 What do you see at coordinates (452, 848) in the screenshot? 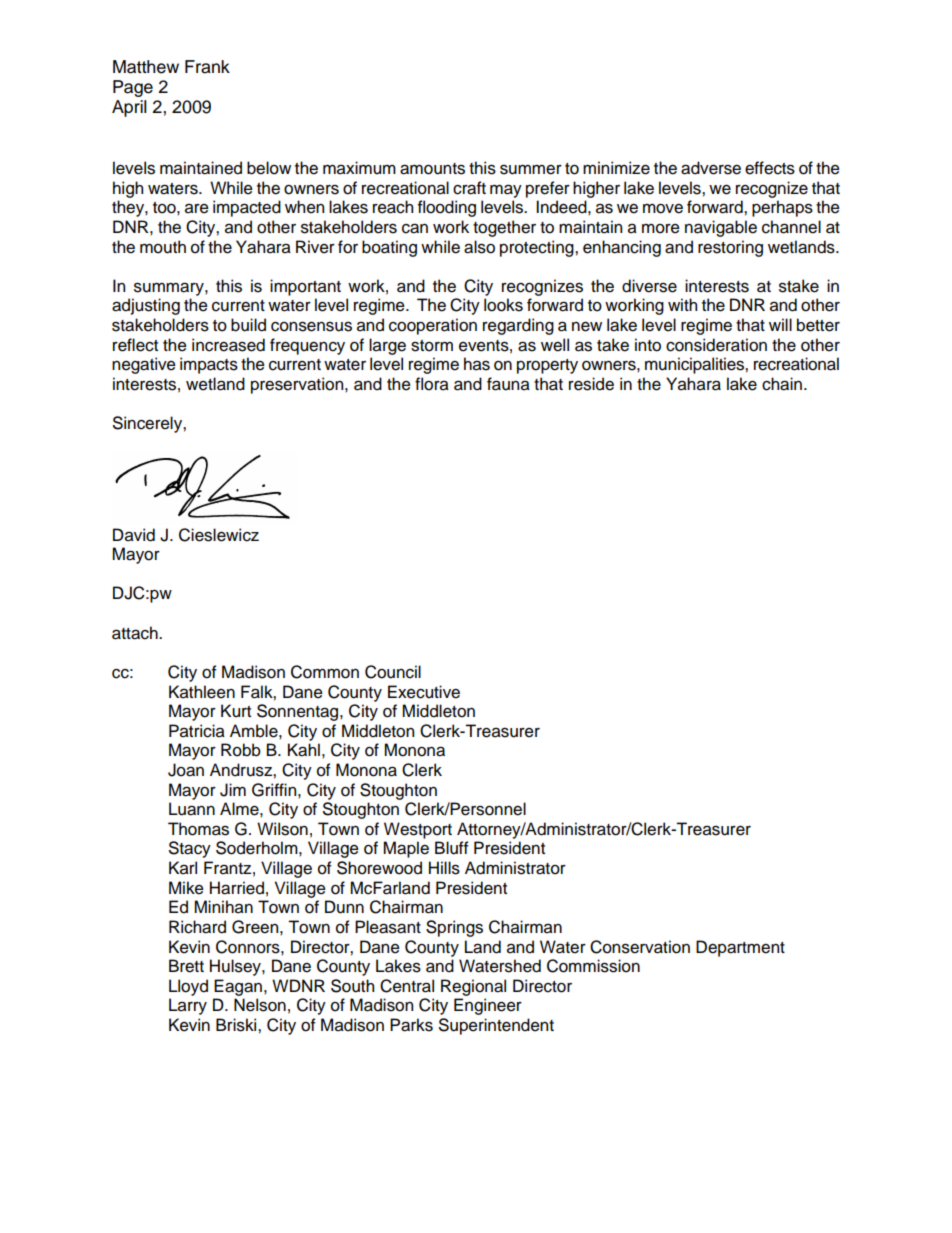
I see `Bluff` at bounding box center [452, 848].
